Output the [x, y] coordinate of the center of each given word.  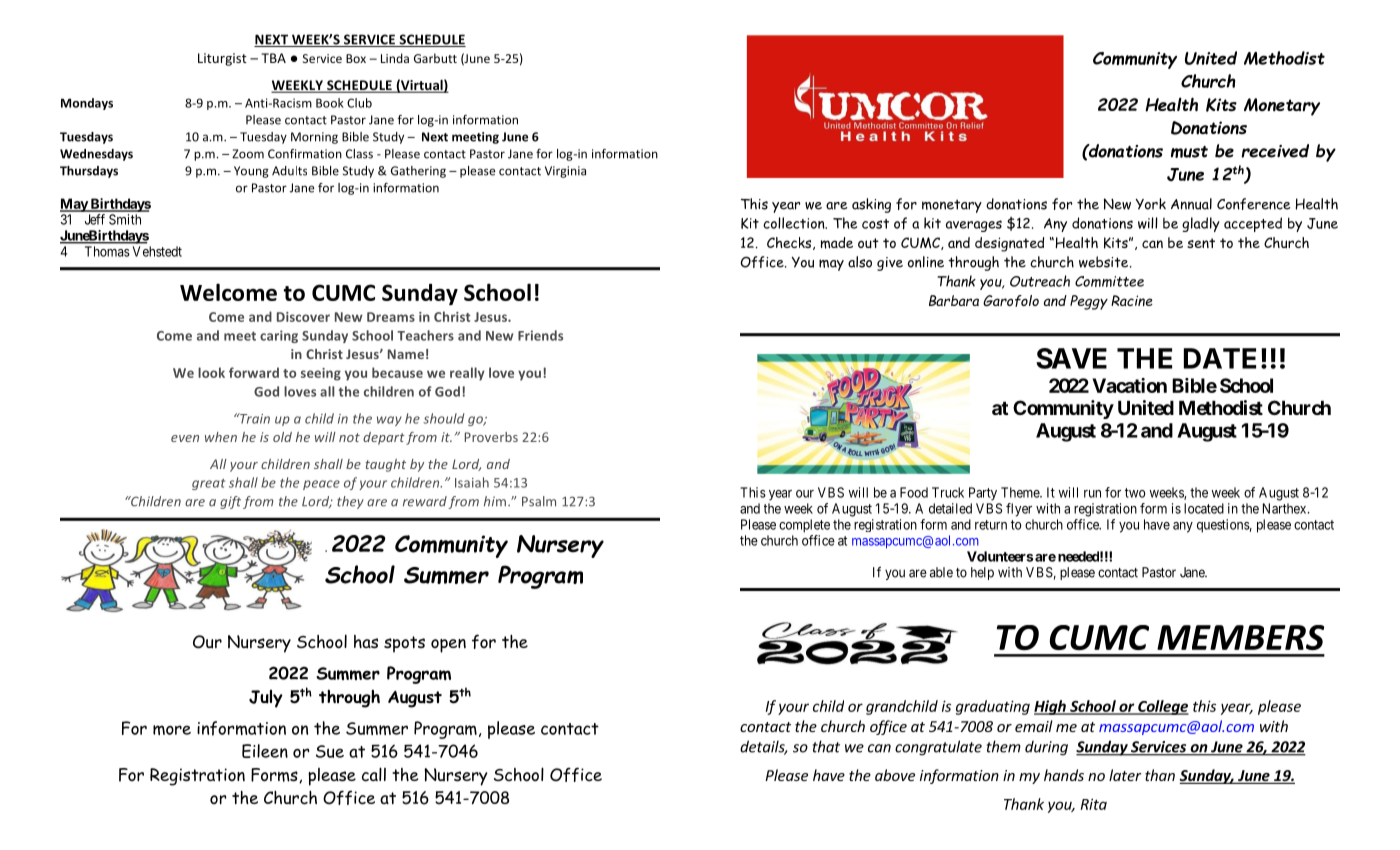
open [448, 646]
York [1150, 204]
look [211, 372]
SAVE [1071, 358]
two [1135, 493]
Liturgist [222, 59]
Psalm [539, 501]
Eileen [265, 751]
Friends [540, 335]
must [1189, 152]
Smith [125, 219]
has [366, 642]
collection [795, 223]
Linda [395, 58]
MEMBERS [1240, 637]
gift [230, 502]
